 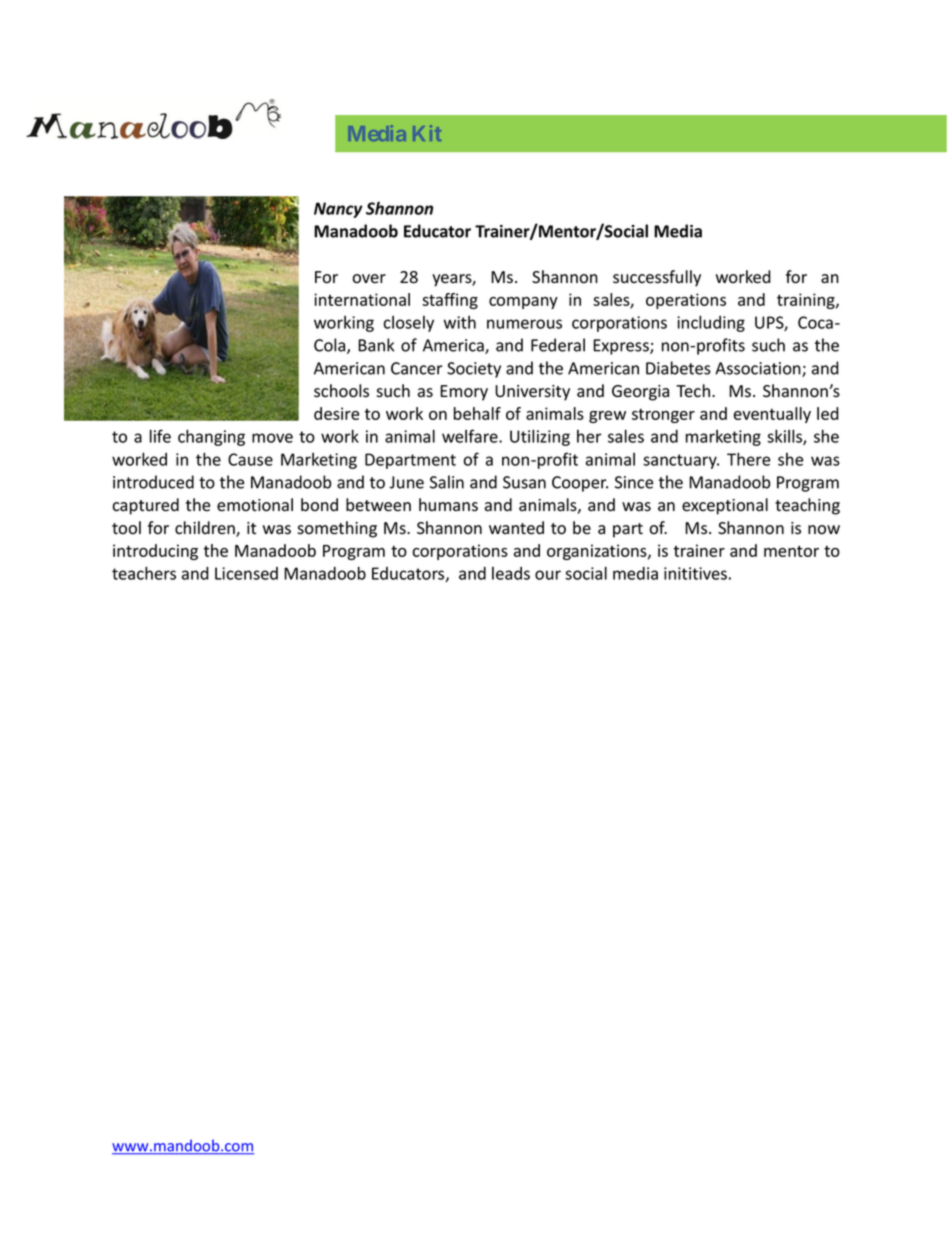 What do you see at coordinates (511, 573) in the document?
I see `leads` at bounding box center [511, 573].
